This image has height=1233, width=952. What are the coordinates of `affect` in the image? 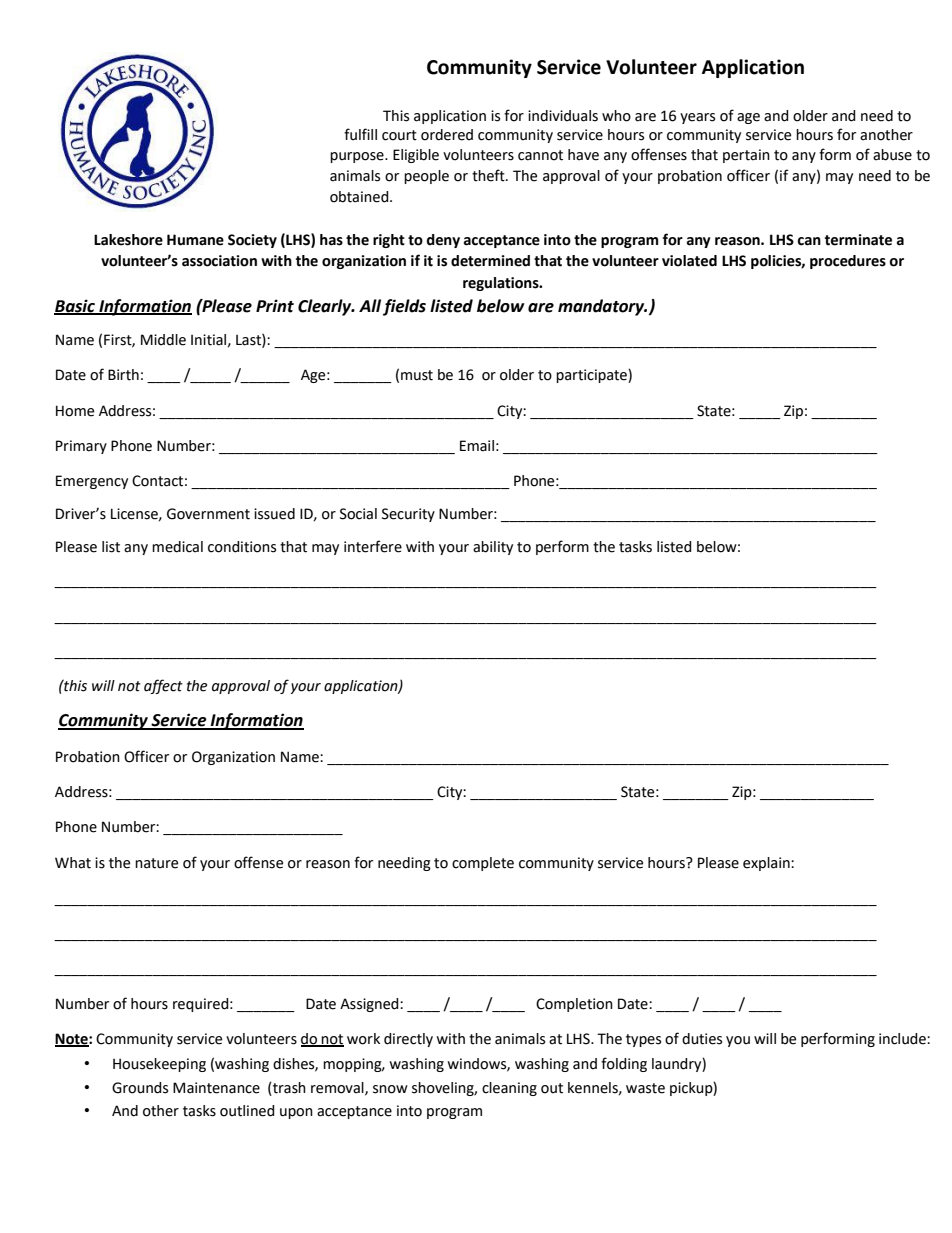 It's located at (163, 686).
